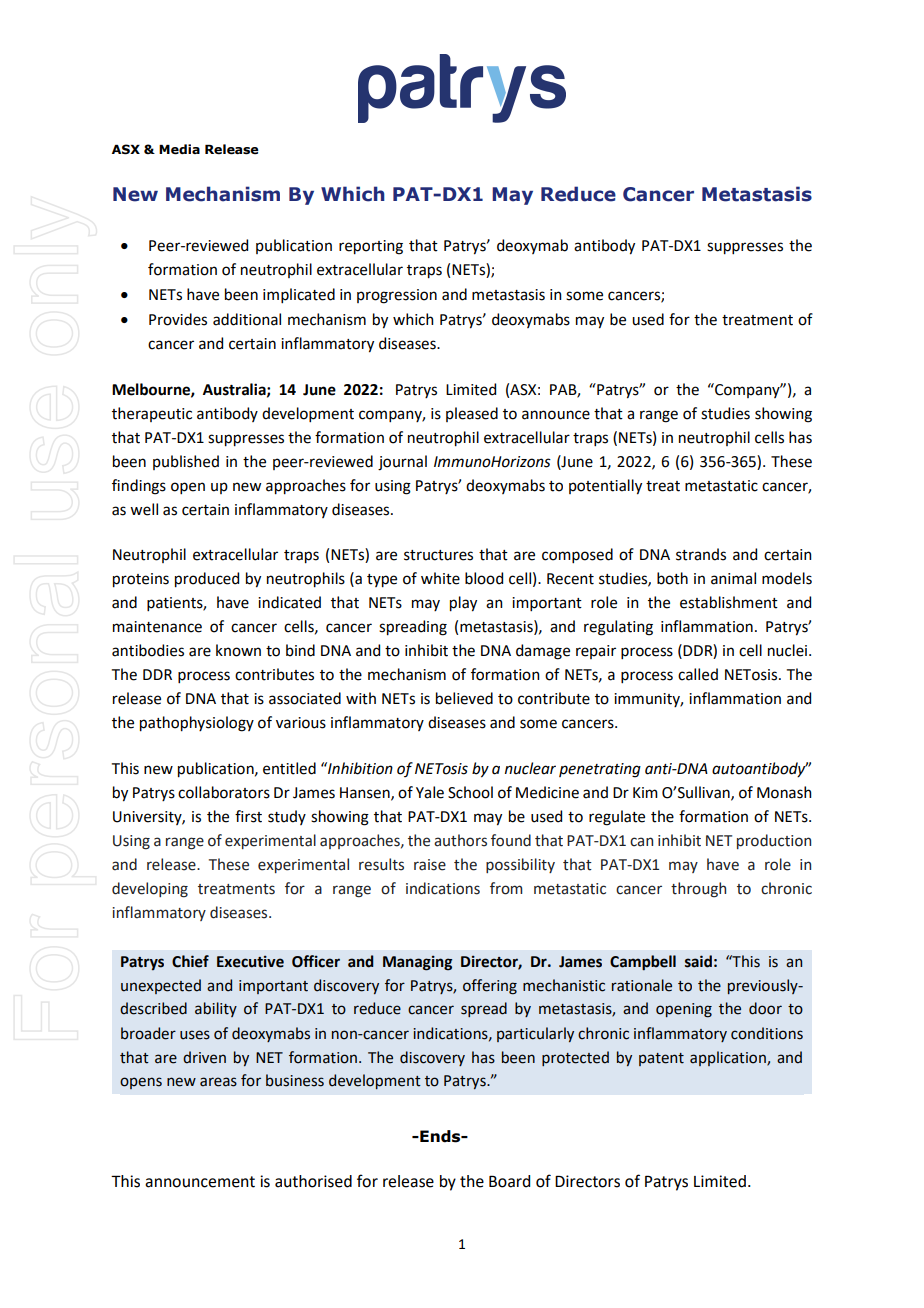 The height and width of the screenshot is (1308, 924). I want to click on application, so click(729, 1058).
